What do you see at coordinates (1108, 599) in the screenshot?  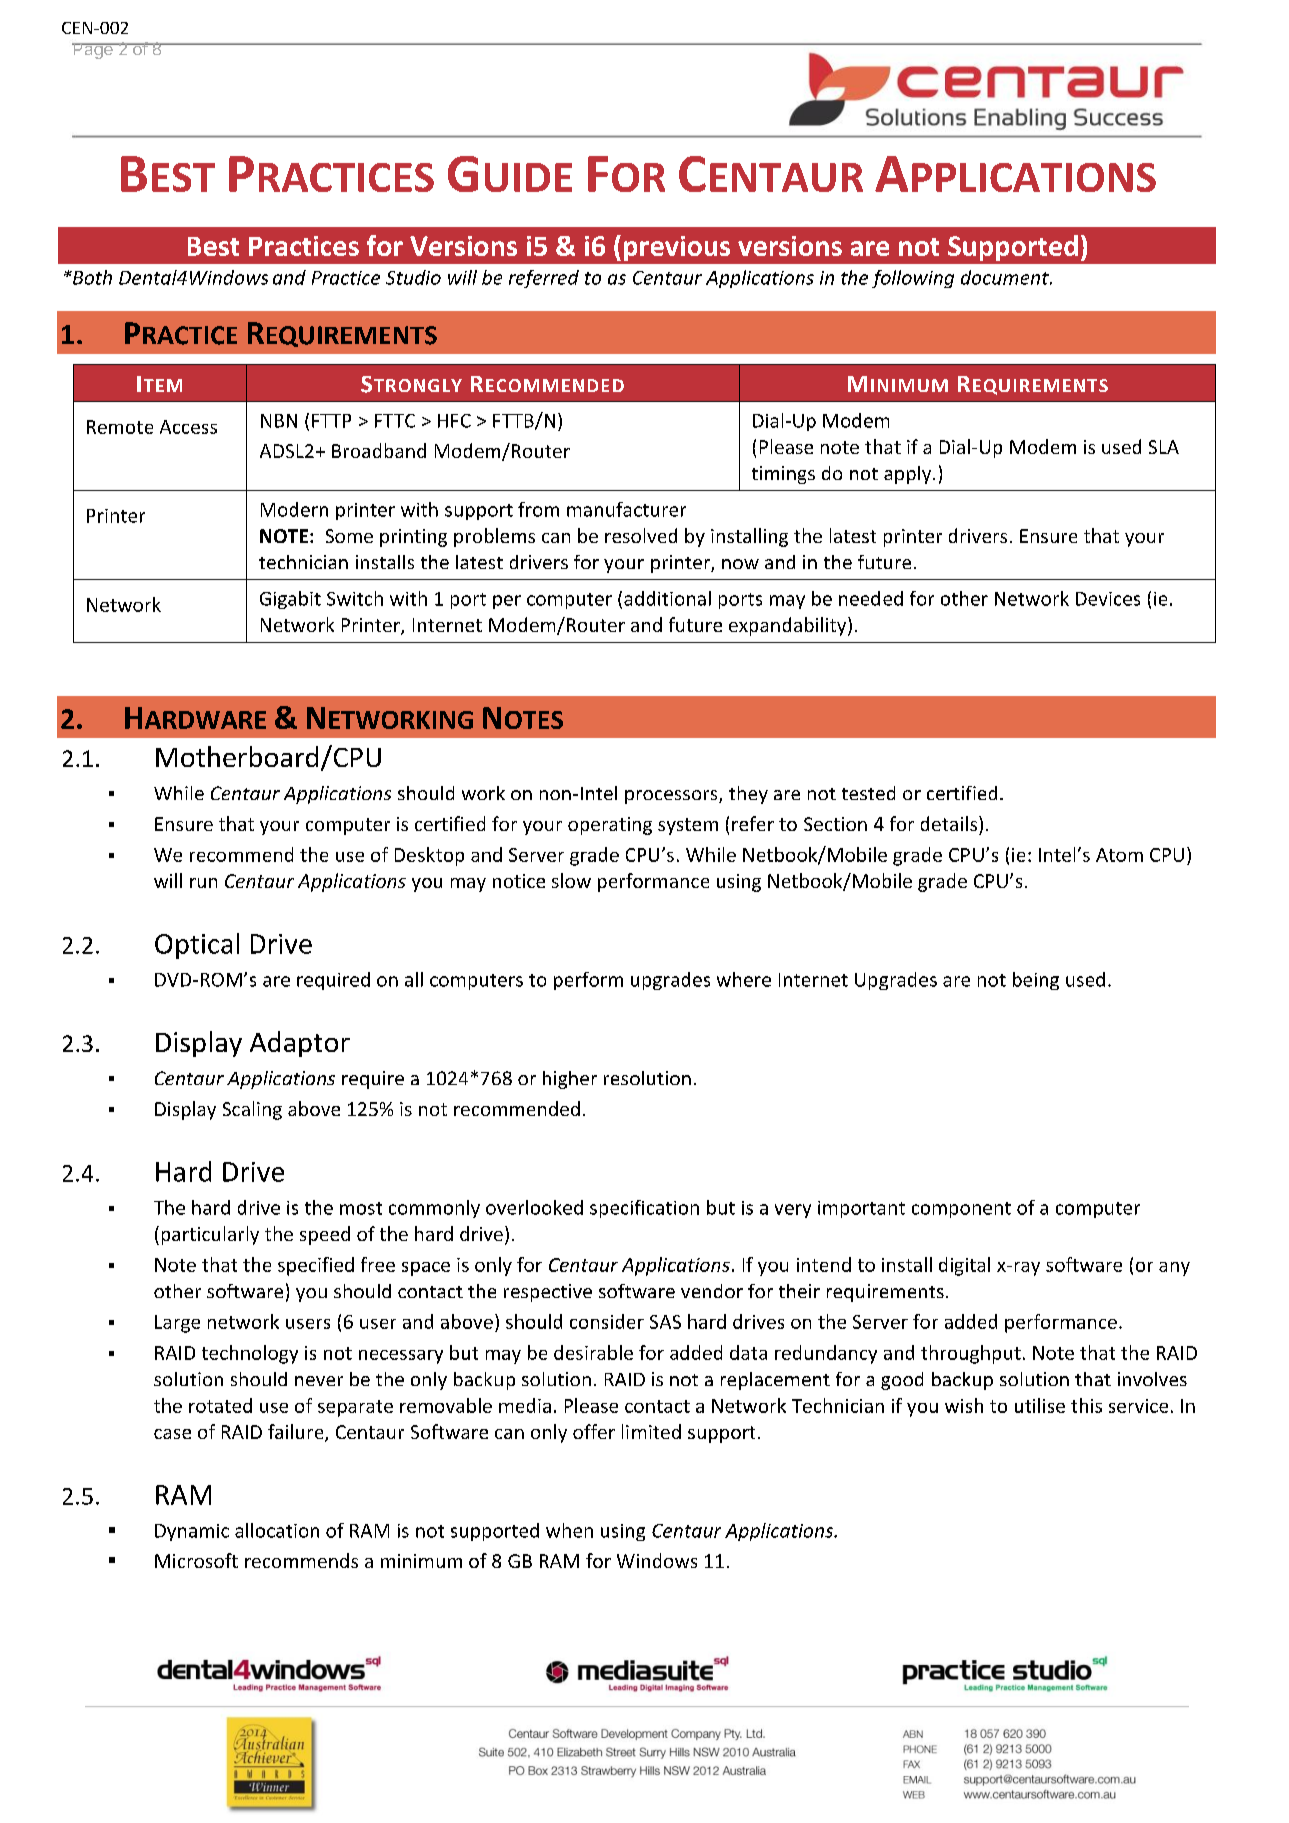 I see `Devices` at bounding box center [1108, 599].
